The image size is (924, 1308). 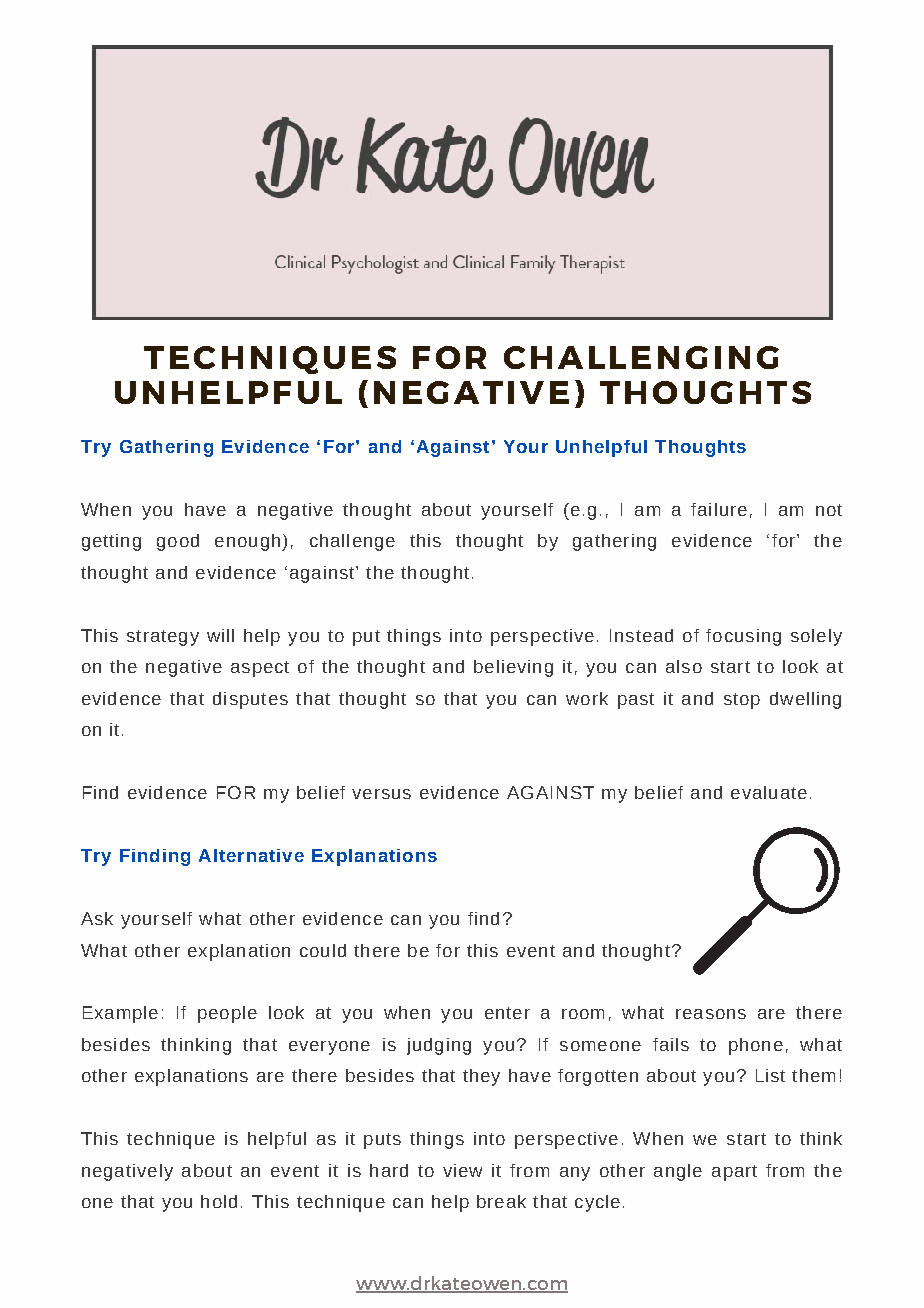 I want to click on Ask, so click(x=97, y=918).
